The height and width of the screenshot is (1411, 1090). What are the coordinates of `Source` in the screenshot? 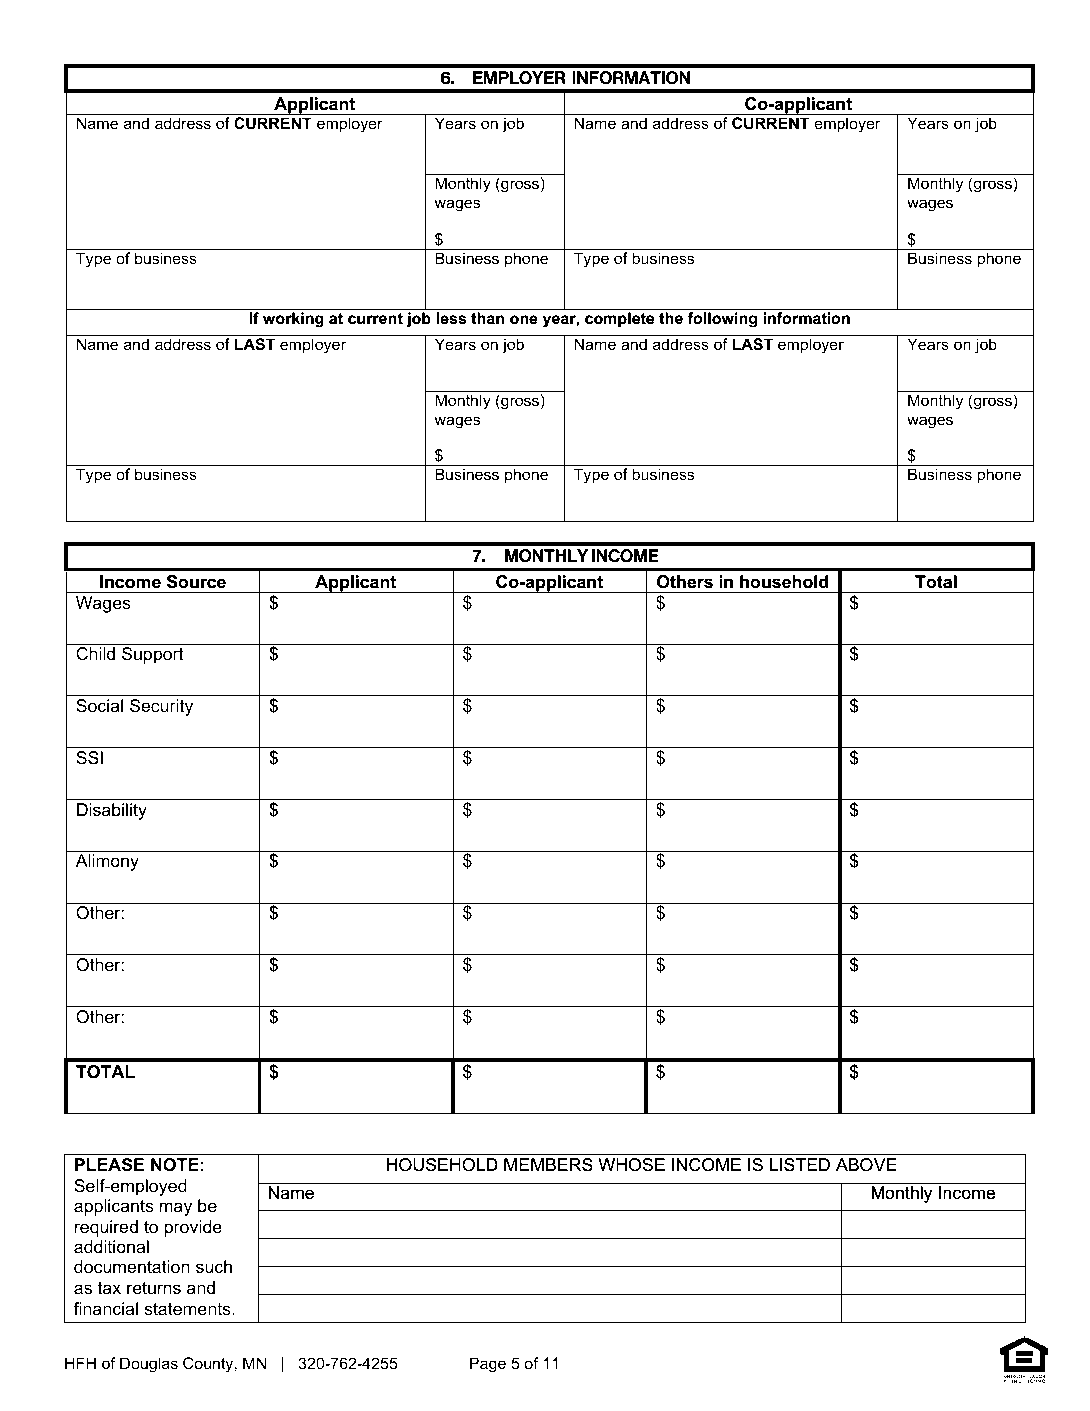 It's located at (196, 581).
